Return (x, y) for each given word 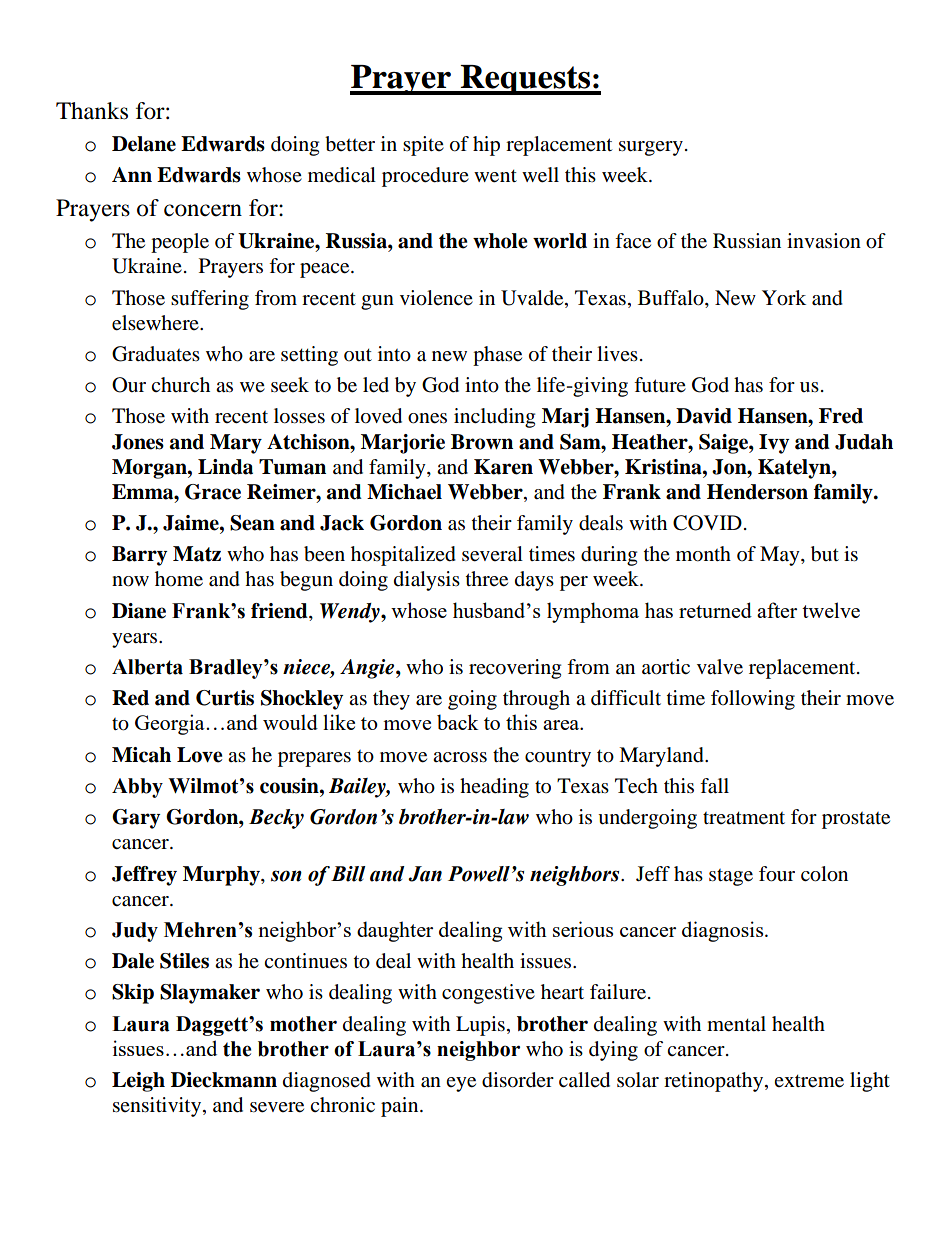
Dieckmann (224, 1080)
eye (461, 1084)
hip (486, 146)
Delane (144, 144)
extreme (809, 1081)
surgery (651, 148)
